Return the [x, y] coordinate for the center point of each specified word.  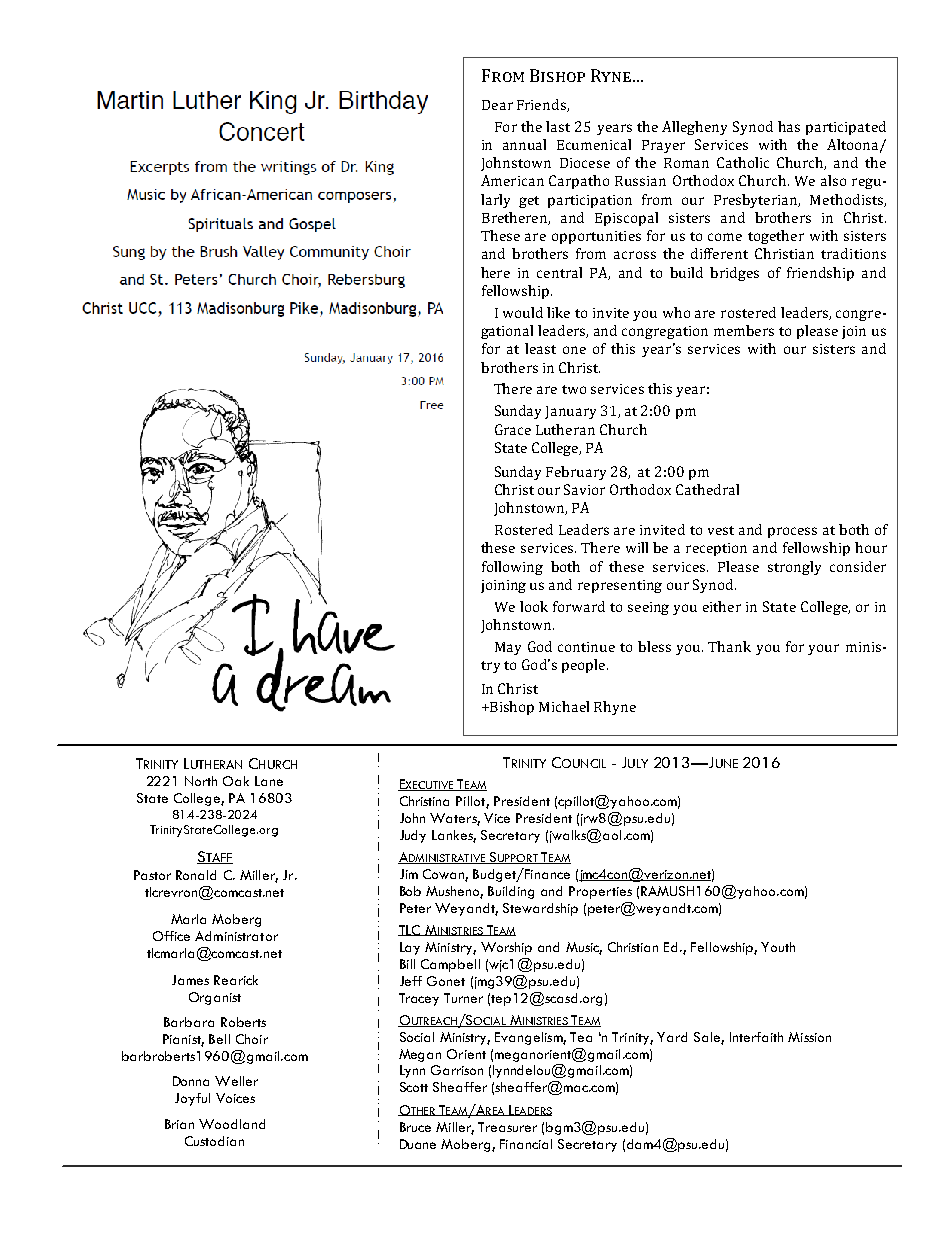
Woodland [232, 1124]
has [789, 126]
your [823, 649]
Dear [497, 105]
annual [524, 144]
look [534, 606]
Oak [236, 781]
